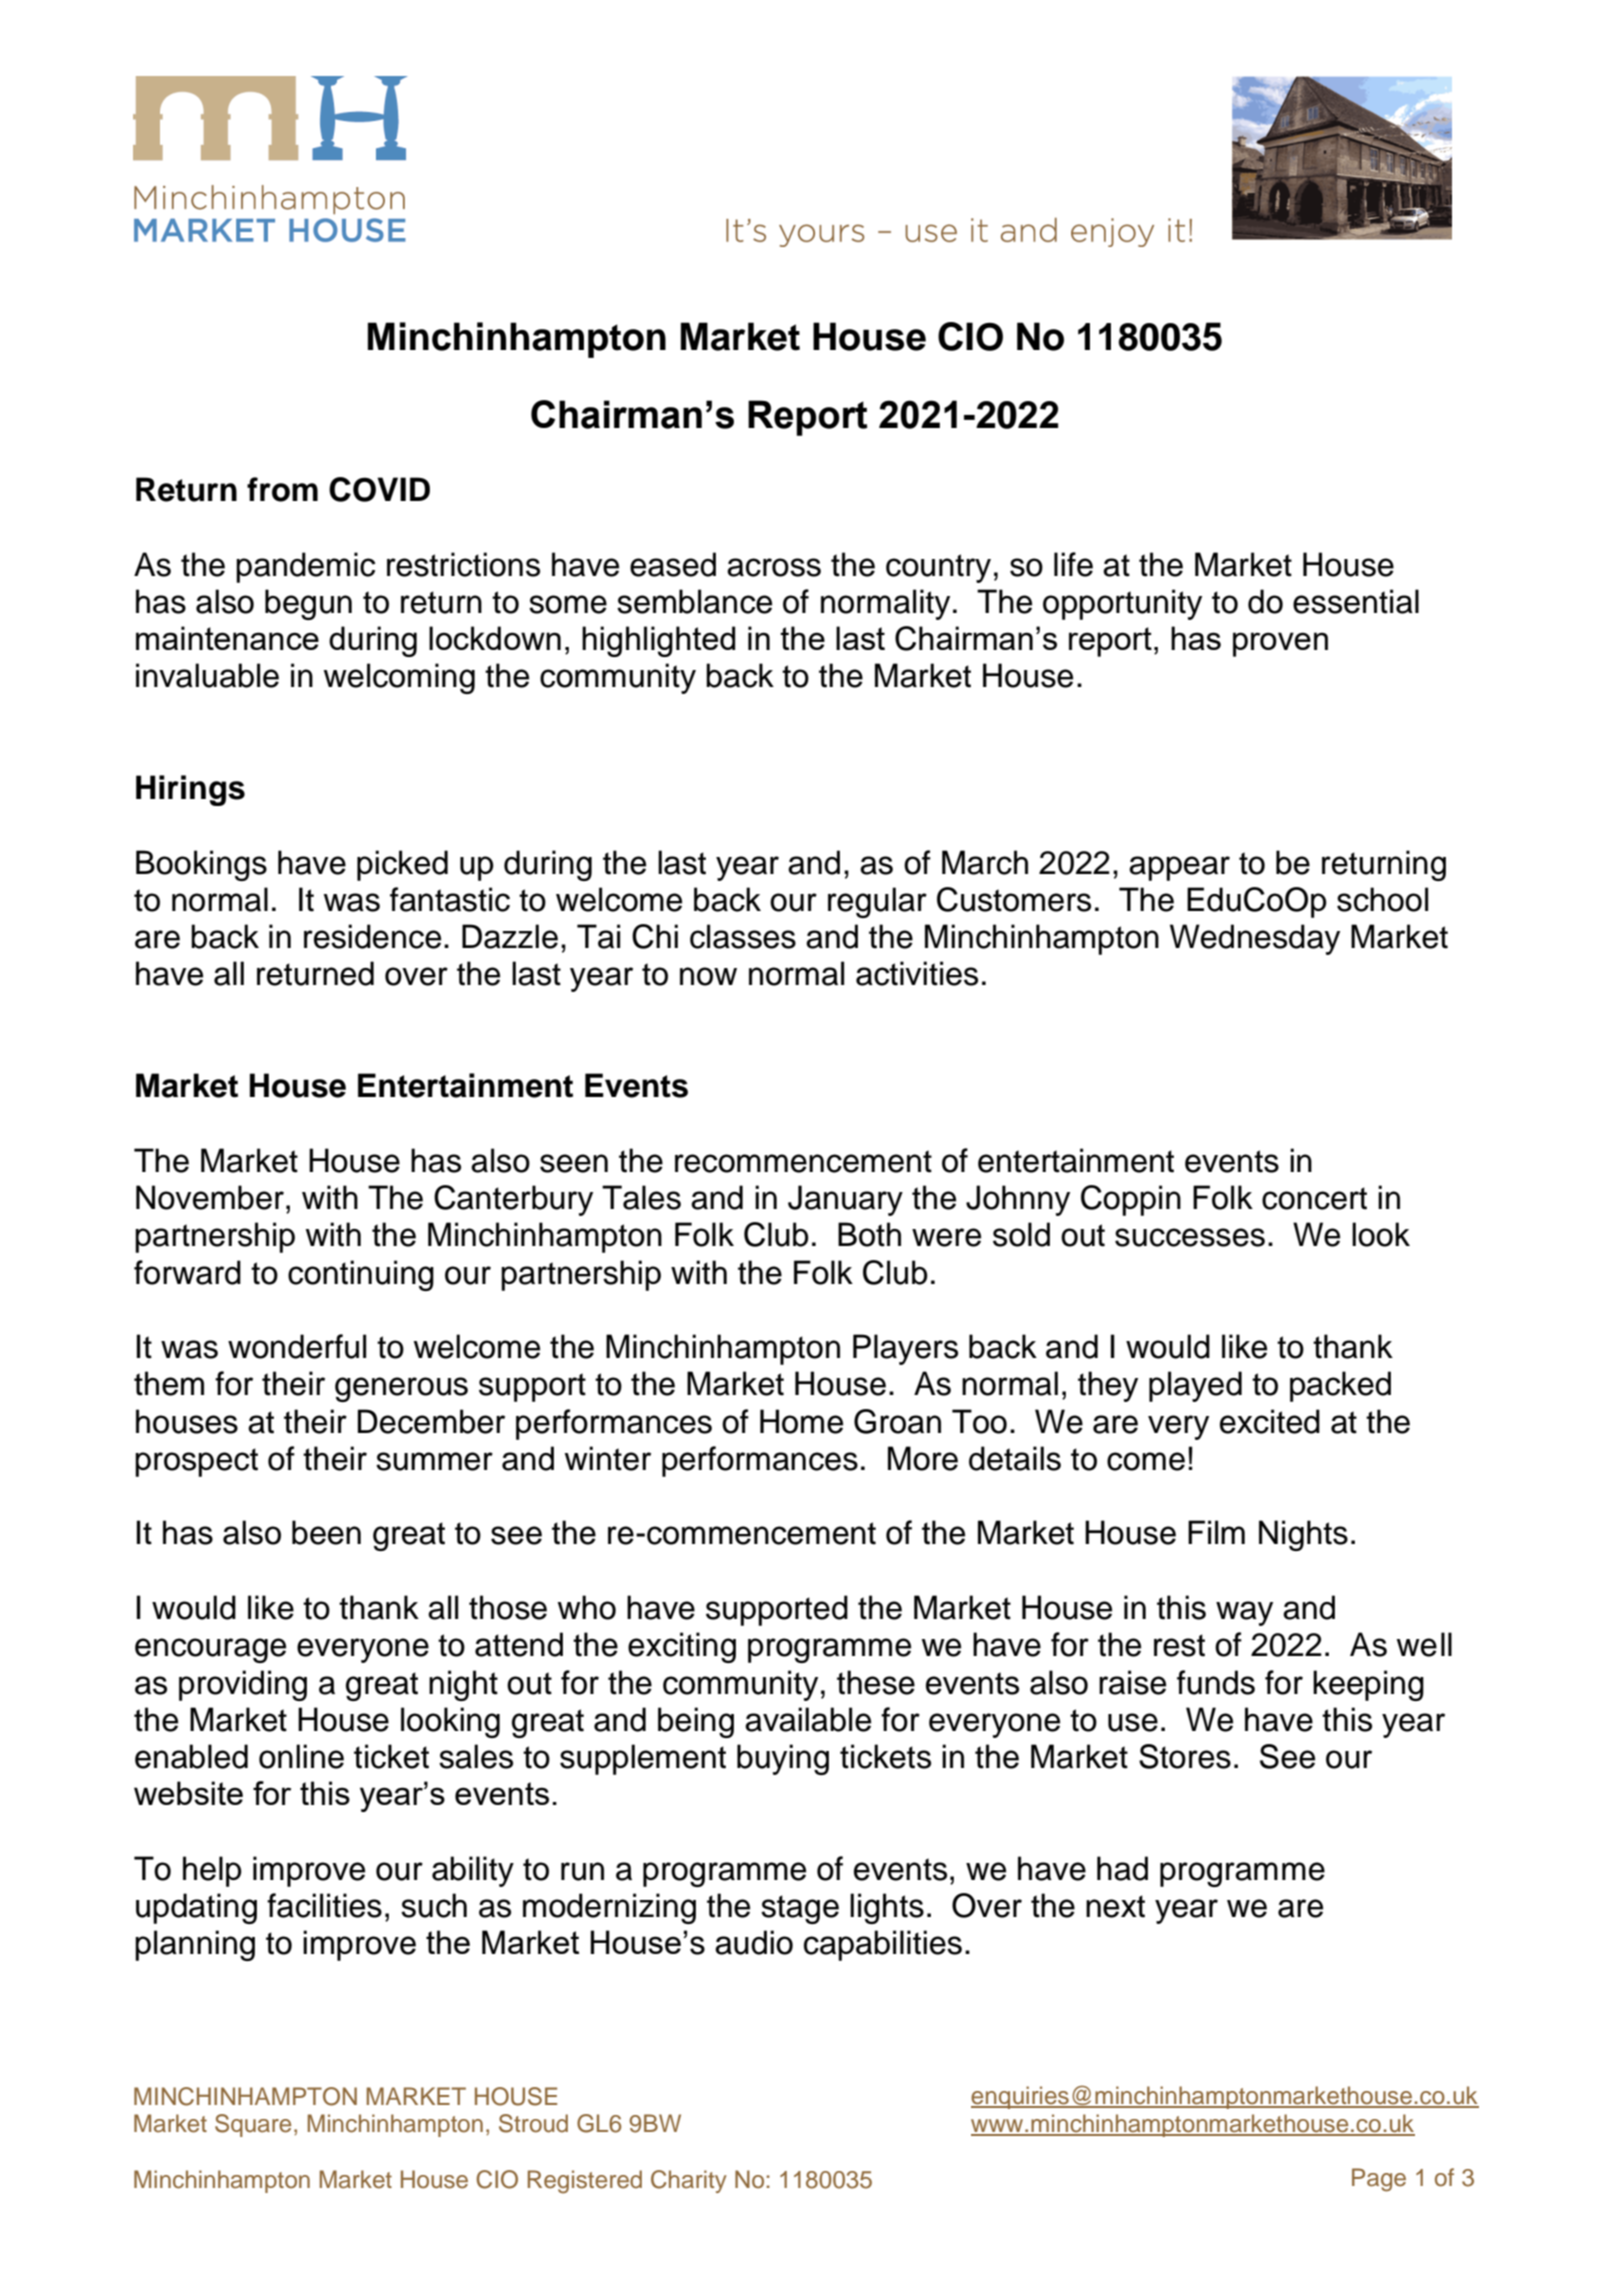 The image size is (1607, 2274). Describe the element at coordinates (689, 2181) in the screenshot. I see `Charity` at that location.
